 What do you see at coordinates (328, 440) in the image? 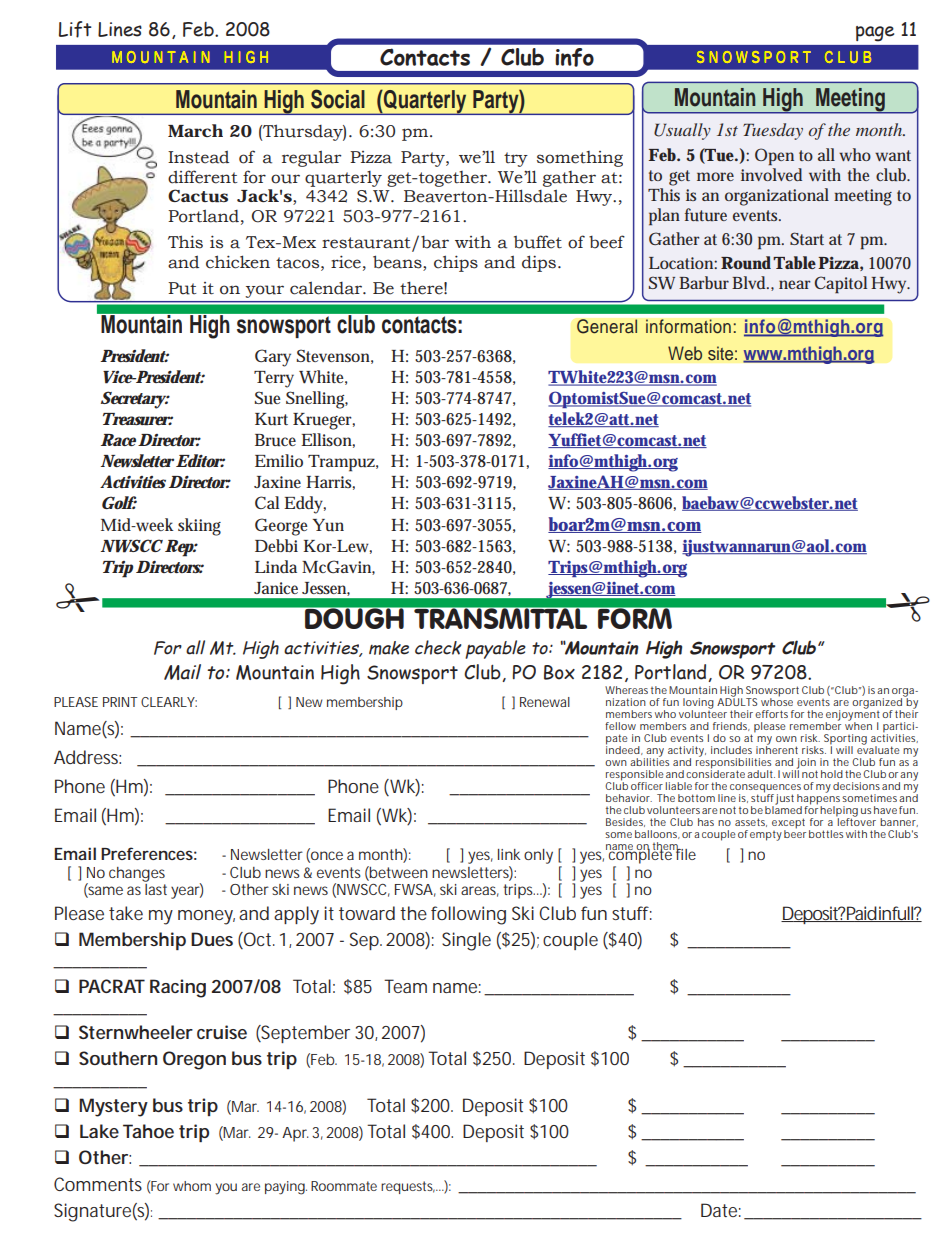
I see `Ellison` at bounding box center [328, 440].
